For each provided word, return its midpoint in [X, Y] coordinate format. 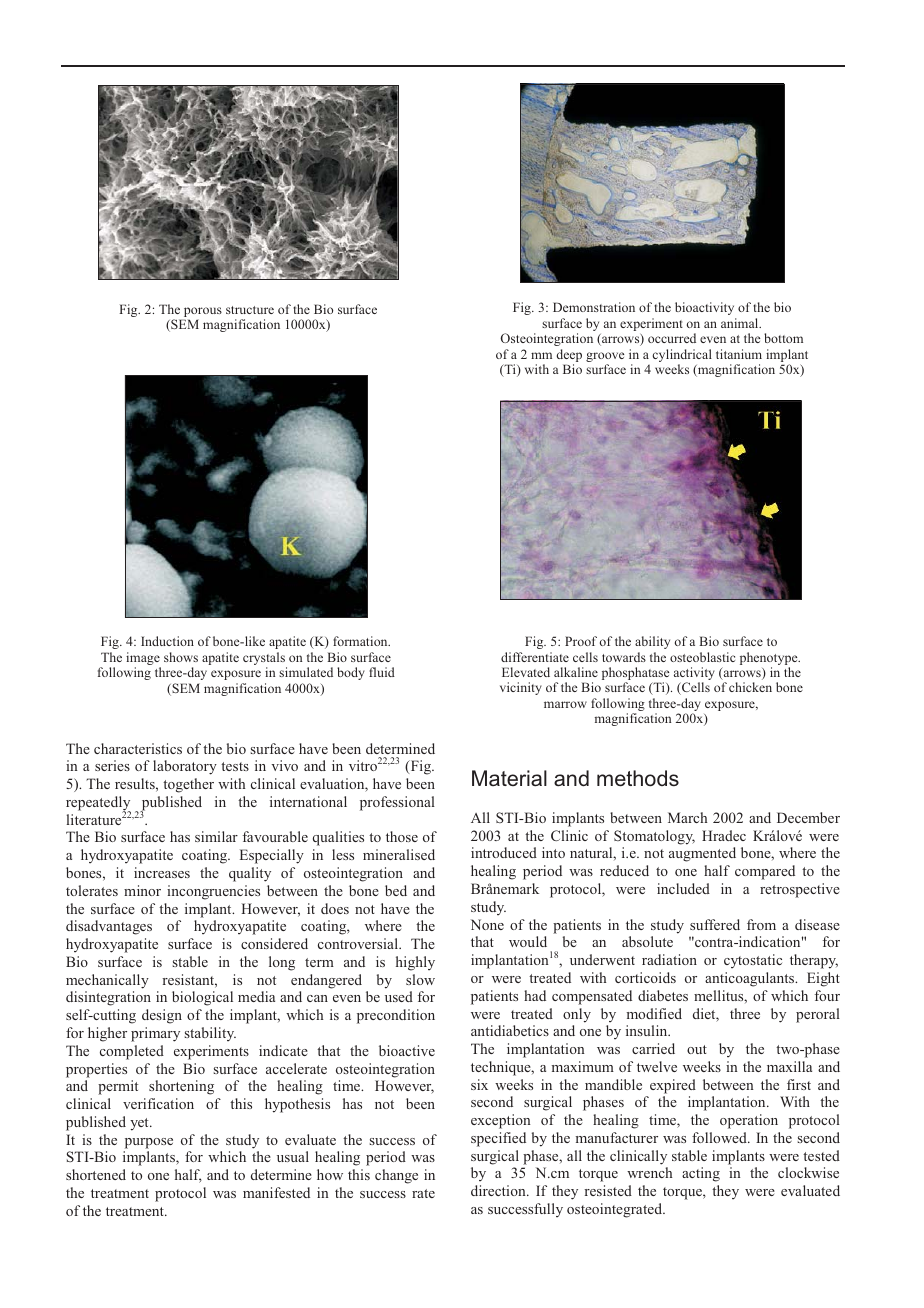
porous [203, 312]
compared [765, 872]
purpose [149, 1143]
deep [569, 357]
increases [162, 872]
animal [741, 323]
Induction [167, 641]
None [487, 924]
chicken [750, 687]
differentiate [535, 657]
